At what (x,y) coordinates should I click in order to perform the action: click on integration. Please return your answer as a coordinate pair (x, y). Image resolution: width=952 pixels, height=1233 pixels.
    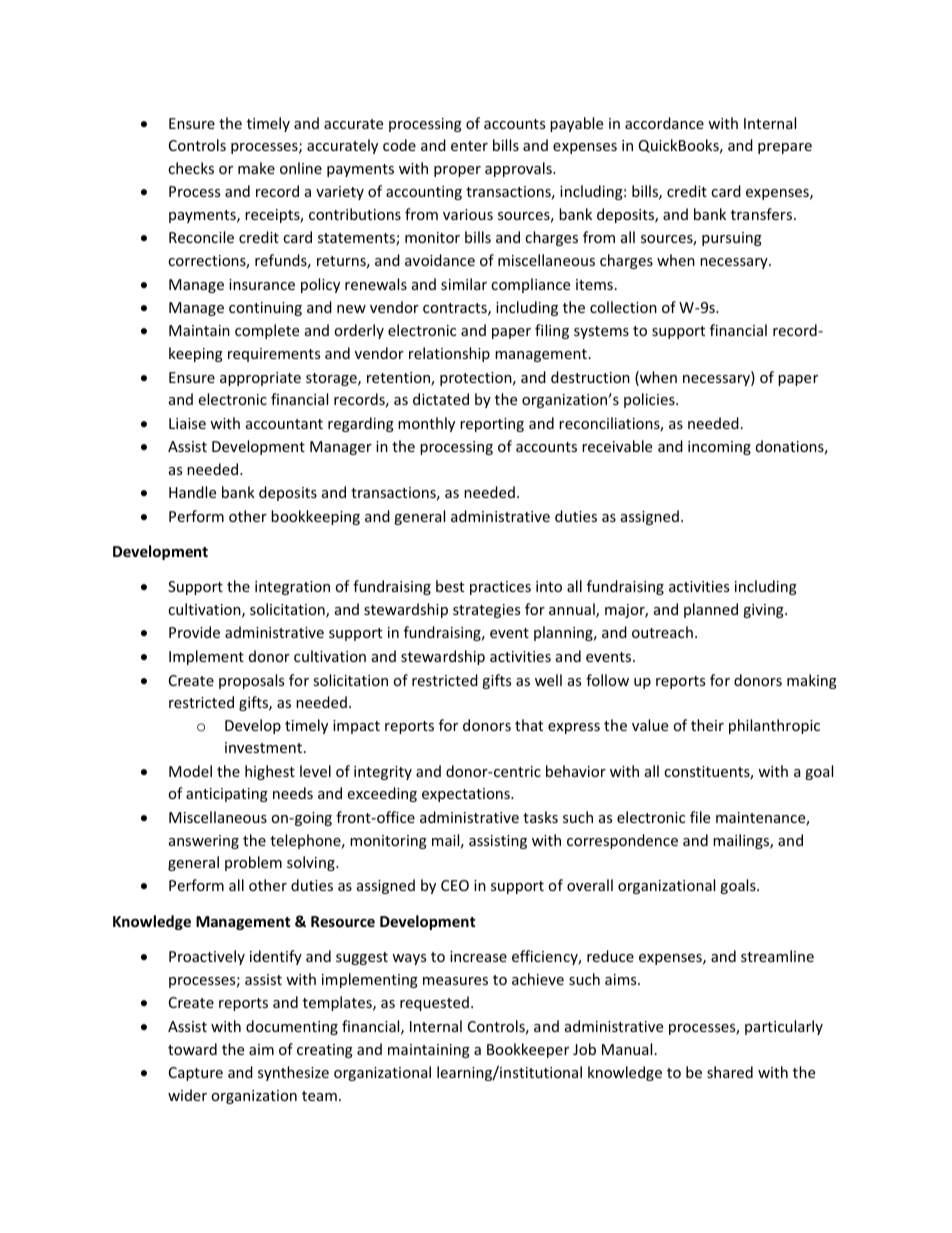
    Looking at the image, I should click on (292, 588).
